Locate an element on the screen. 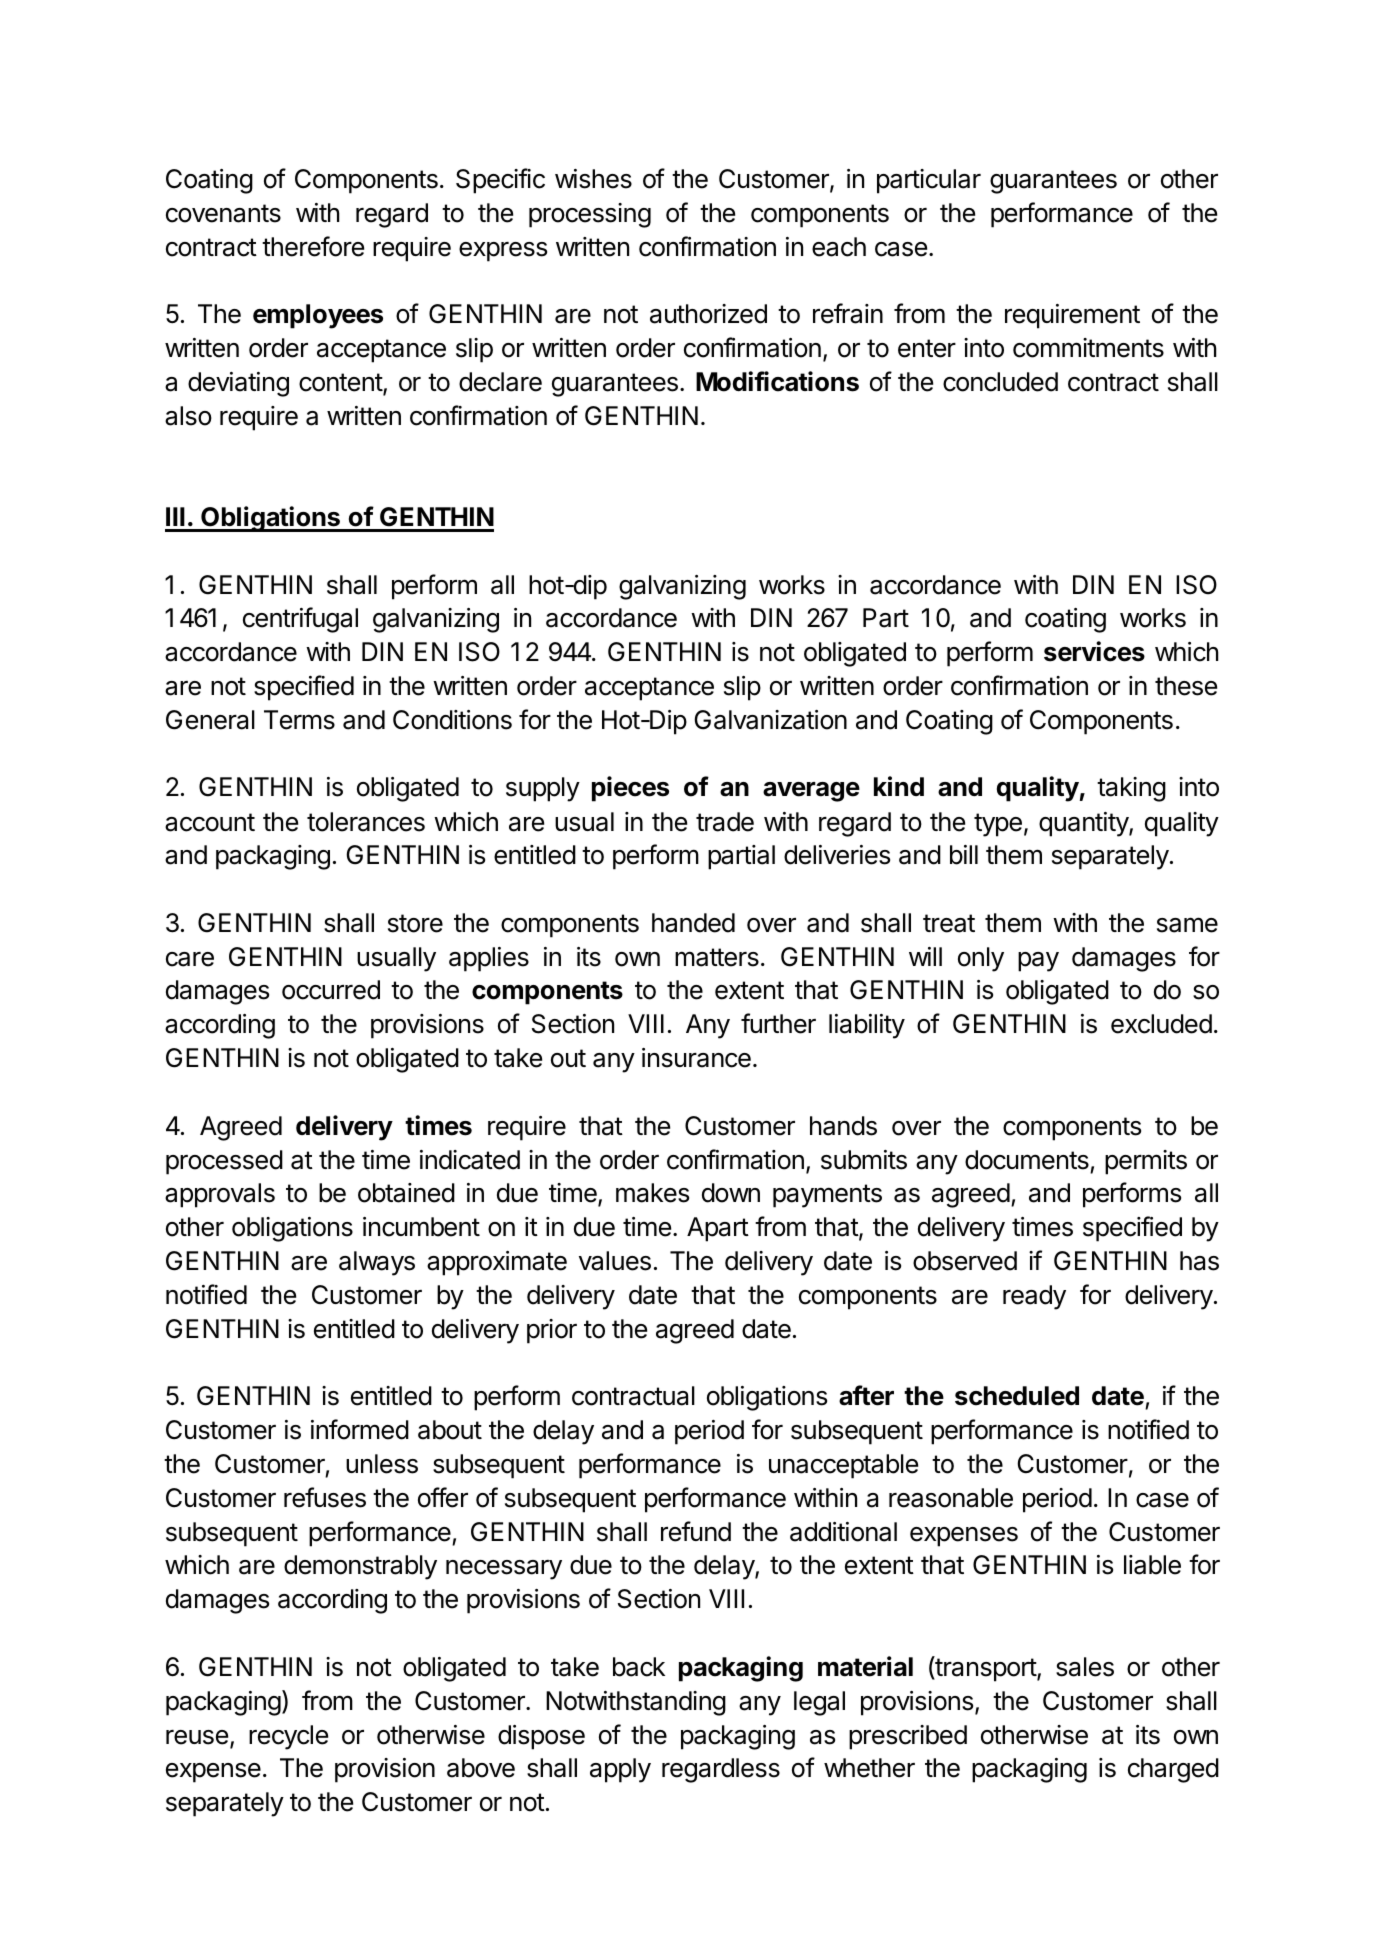 Image resolution: width=1384 pixels, height=1957 pixels. commitments is located at coordinates (1088, 348).
